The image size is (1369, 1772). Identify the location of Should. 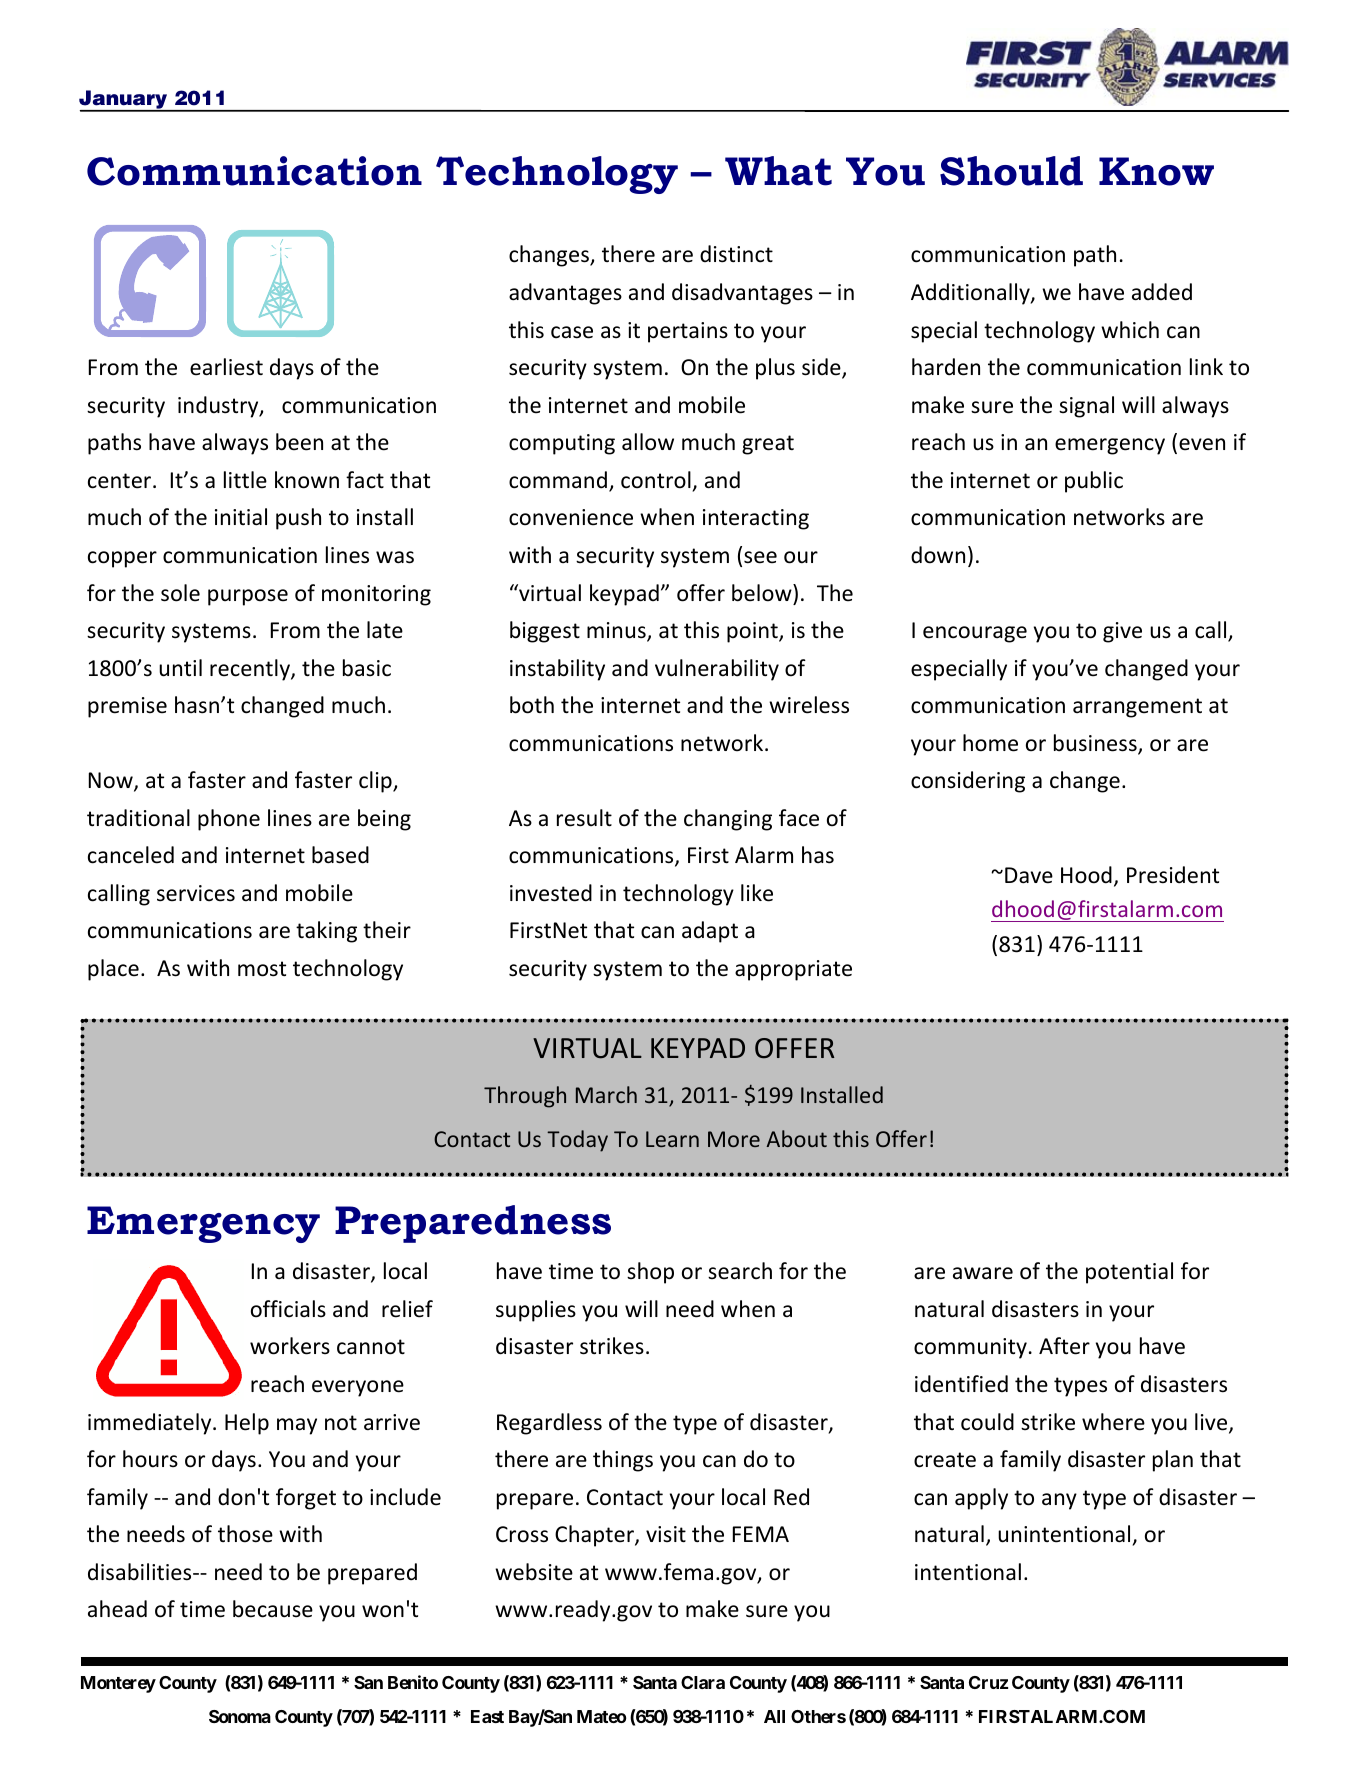
(1011, 171).
